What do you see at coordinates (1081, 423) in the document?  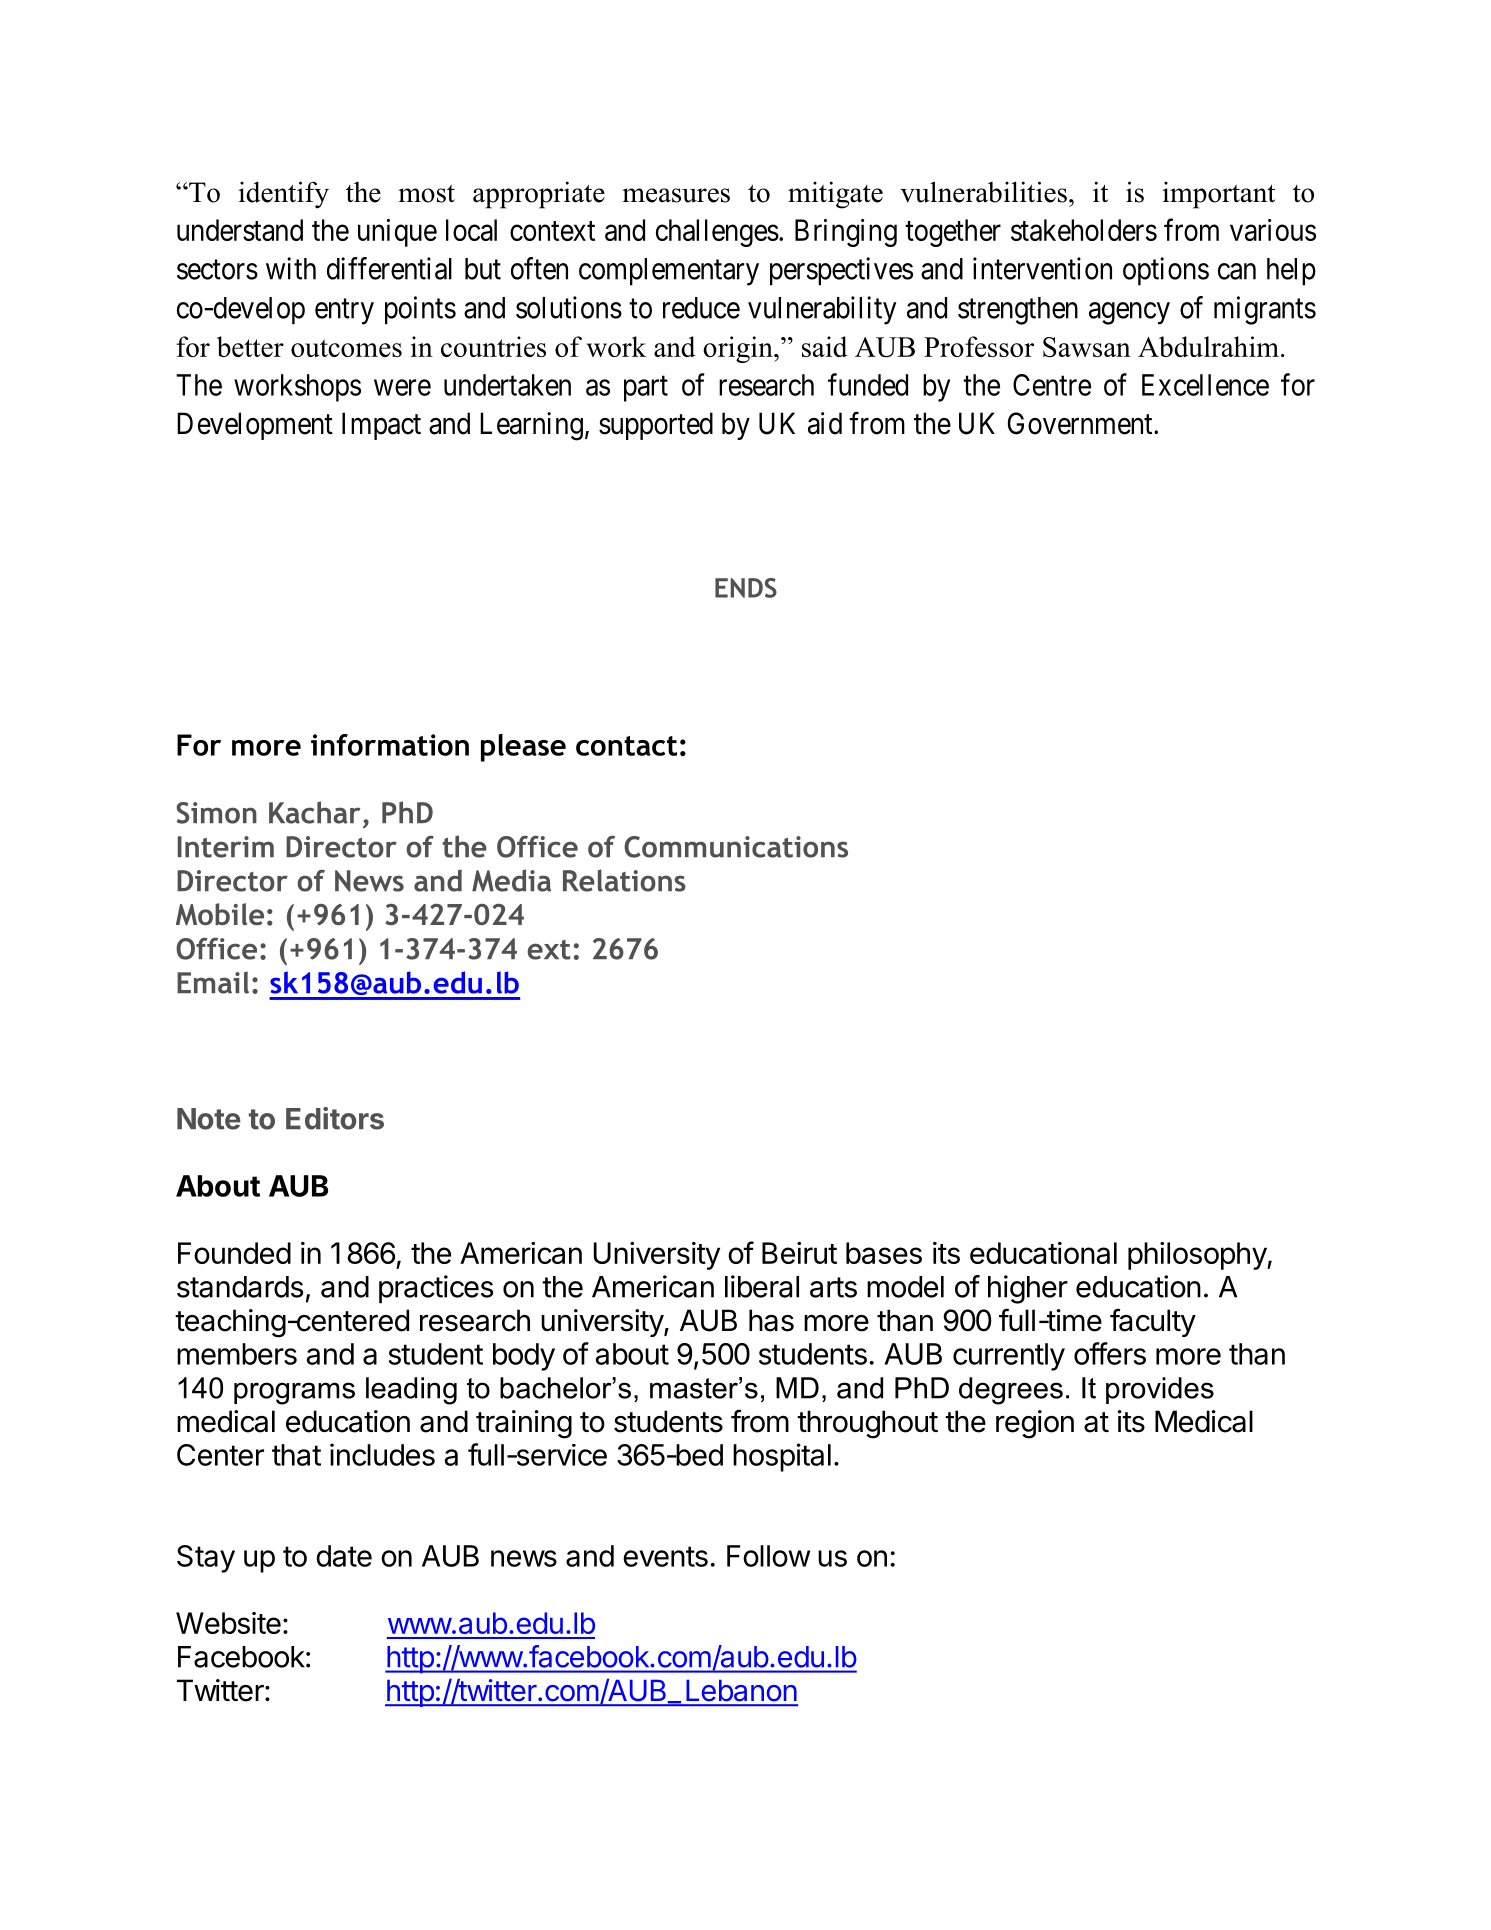 I see `Government` at bounding box center [1081, 423].
